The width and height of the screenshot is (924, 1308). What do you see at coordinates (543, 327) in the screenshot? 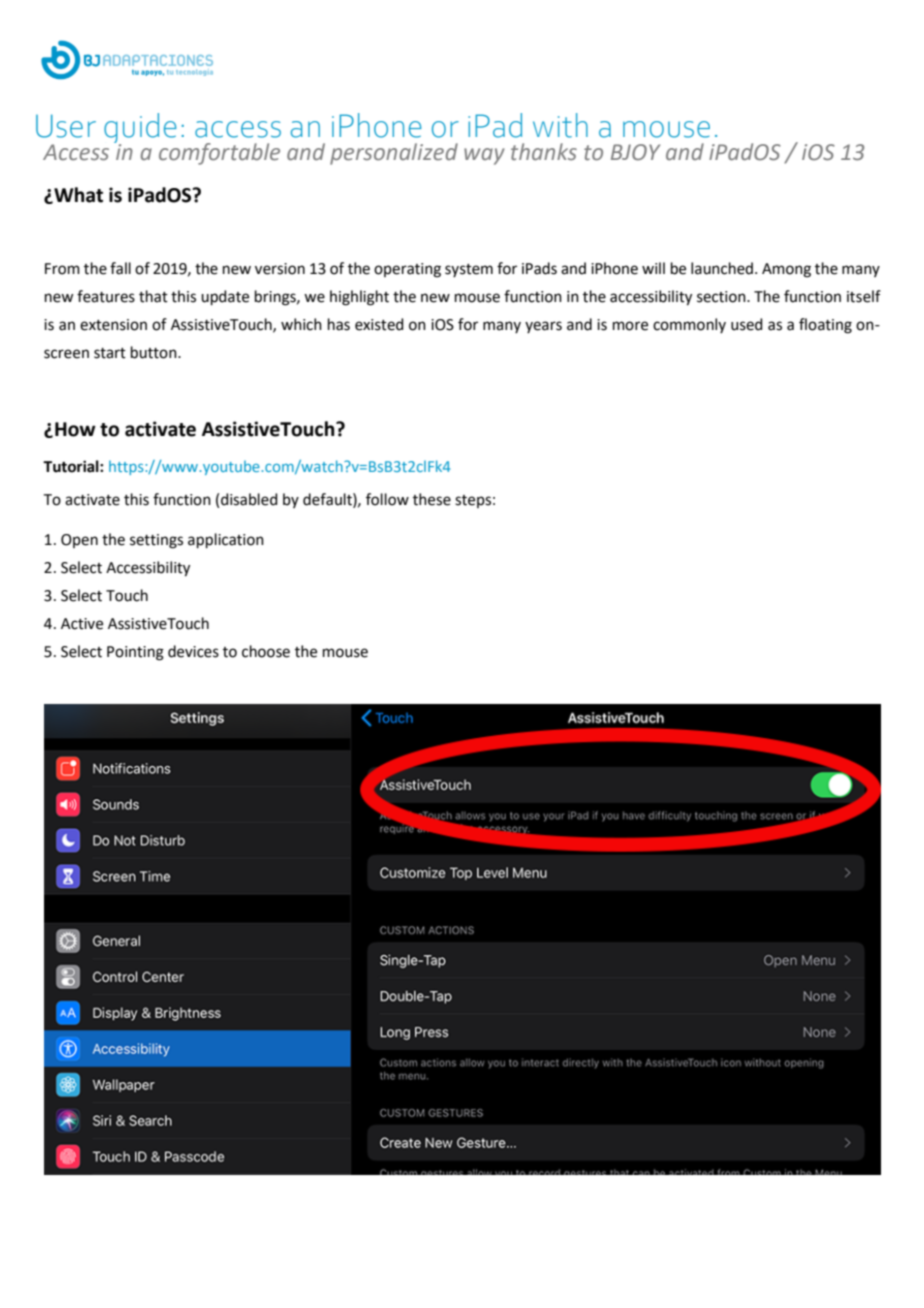
I see `years` at bounding box center [543, 327].
